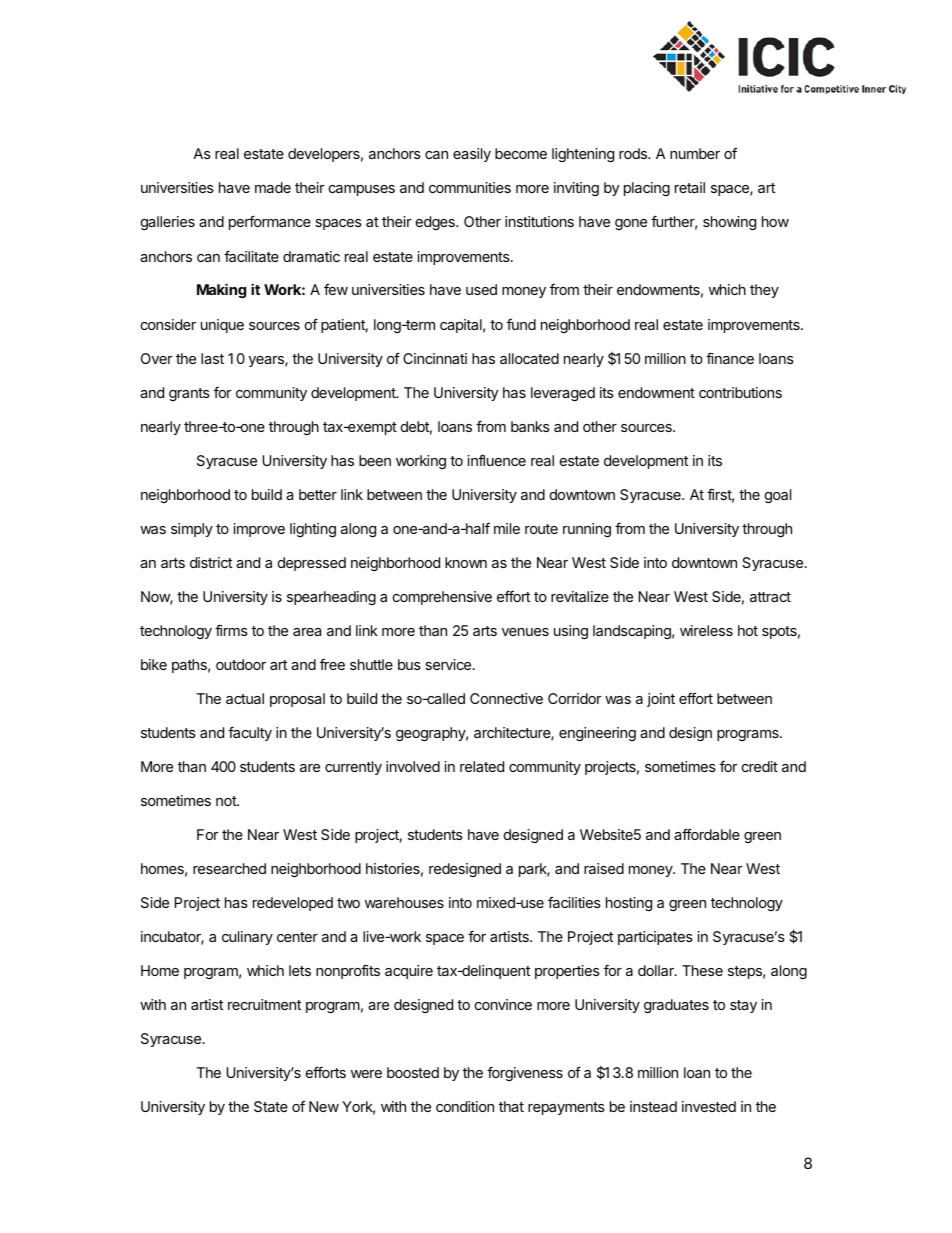 The height and width of the screenshot is (1233, 952). Describe the element at coordinates (192, 530) in the screenshot. I see `simply` at that location.
